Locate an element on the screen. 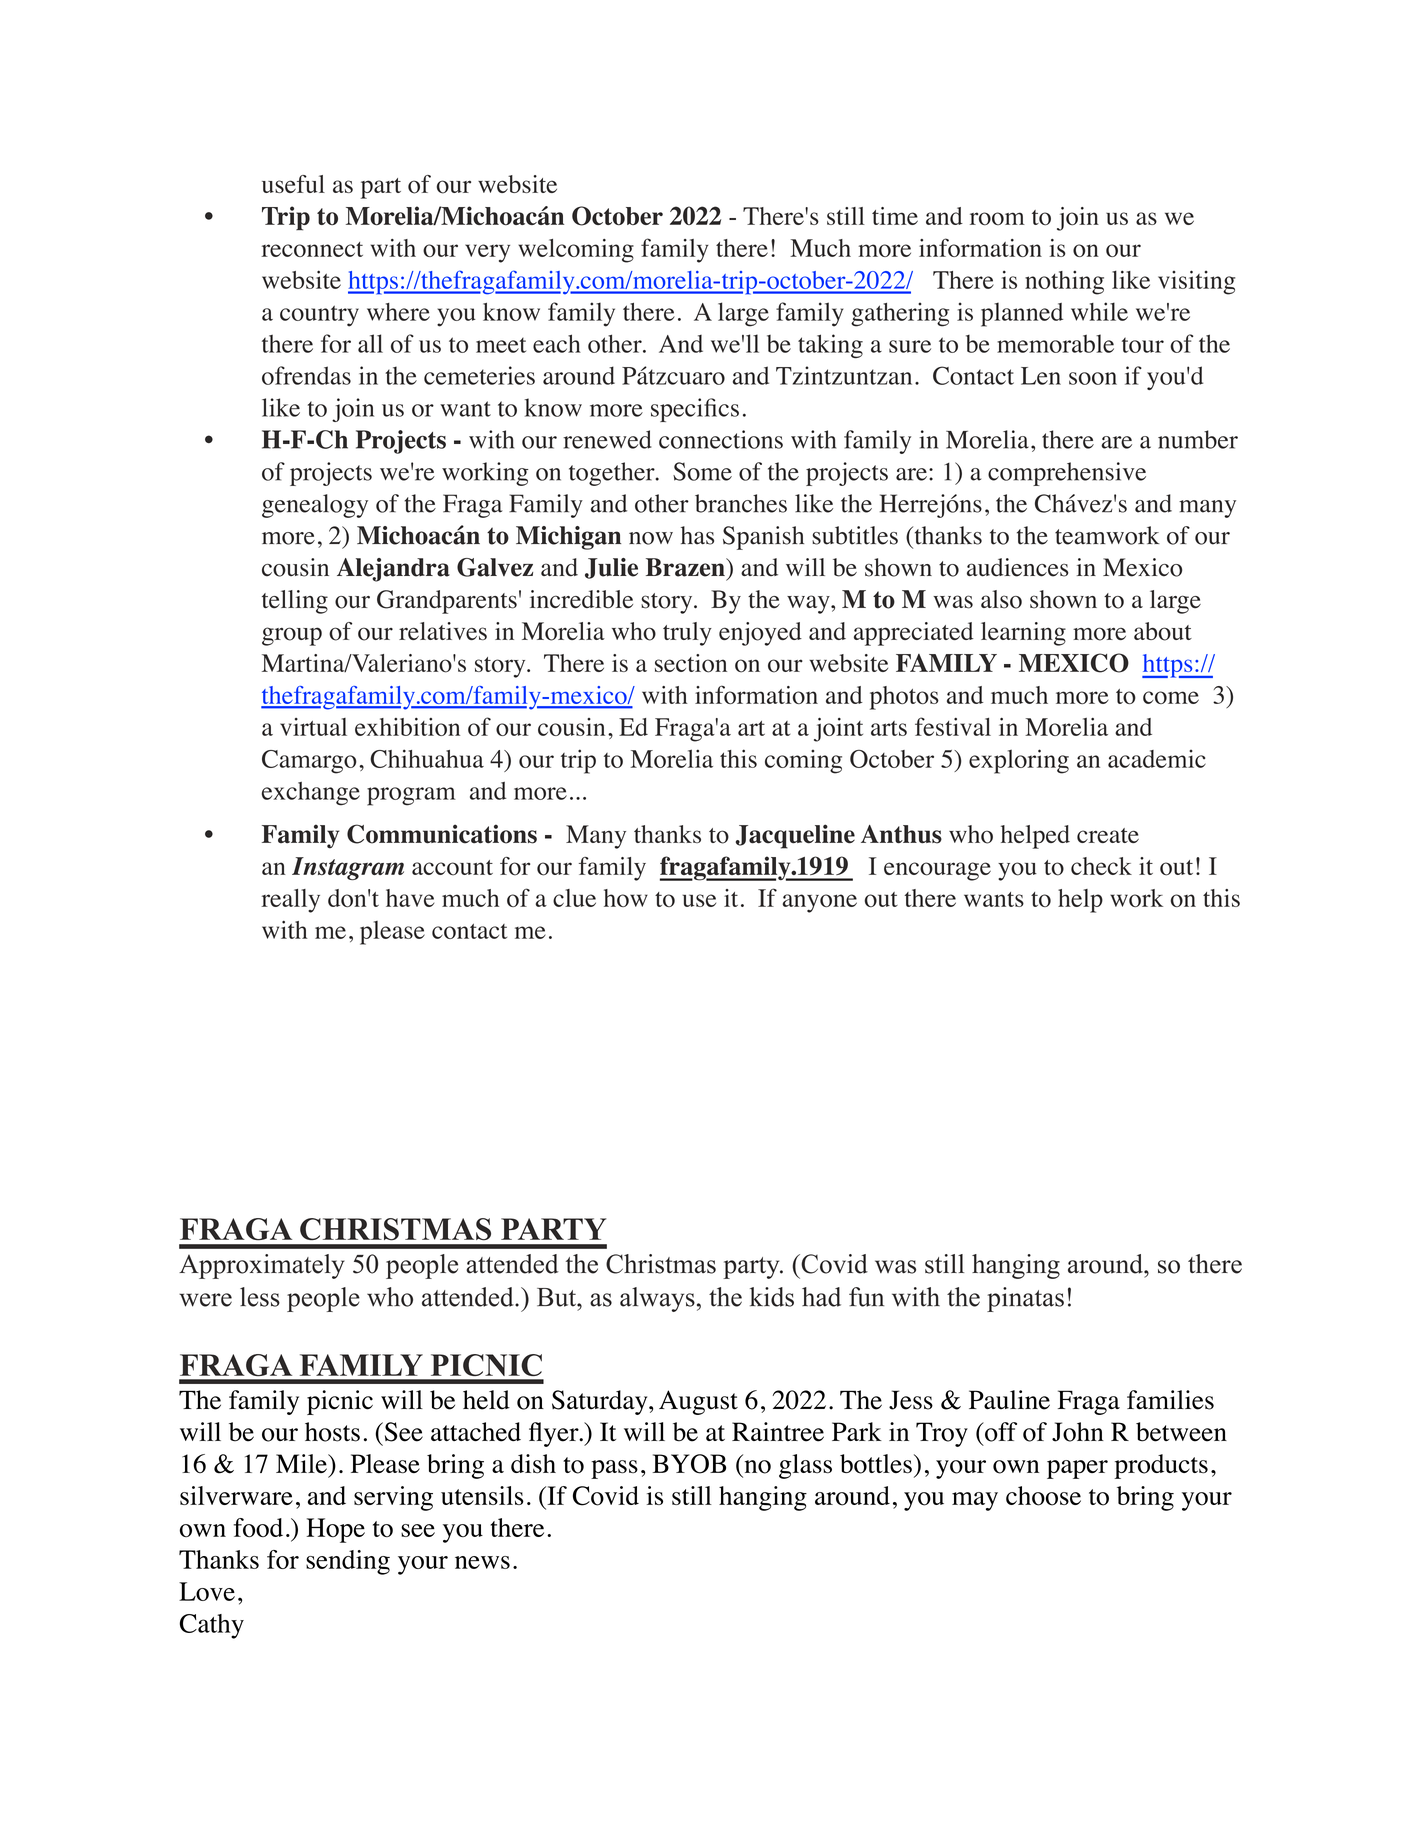 This screenshot has height=1845, width=1426. pass is located at coordinates (614, 1469).
